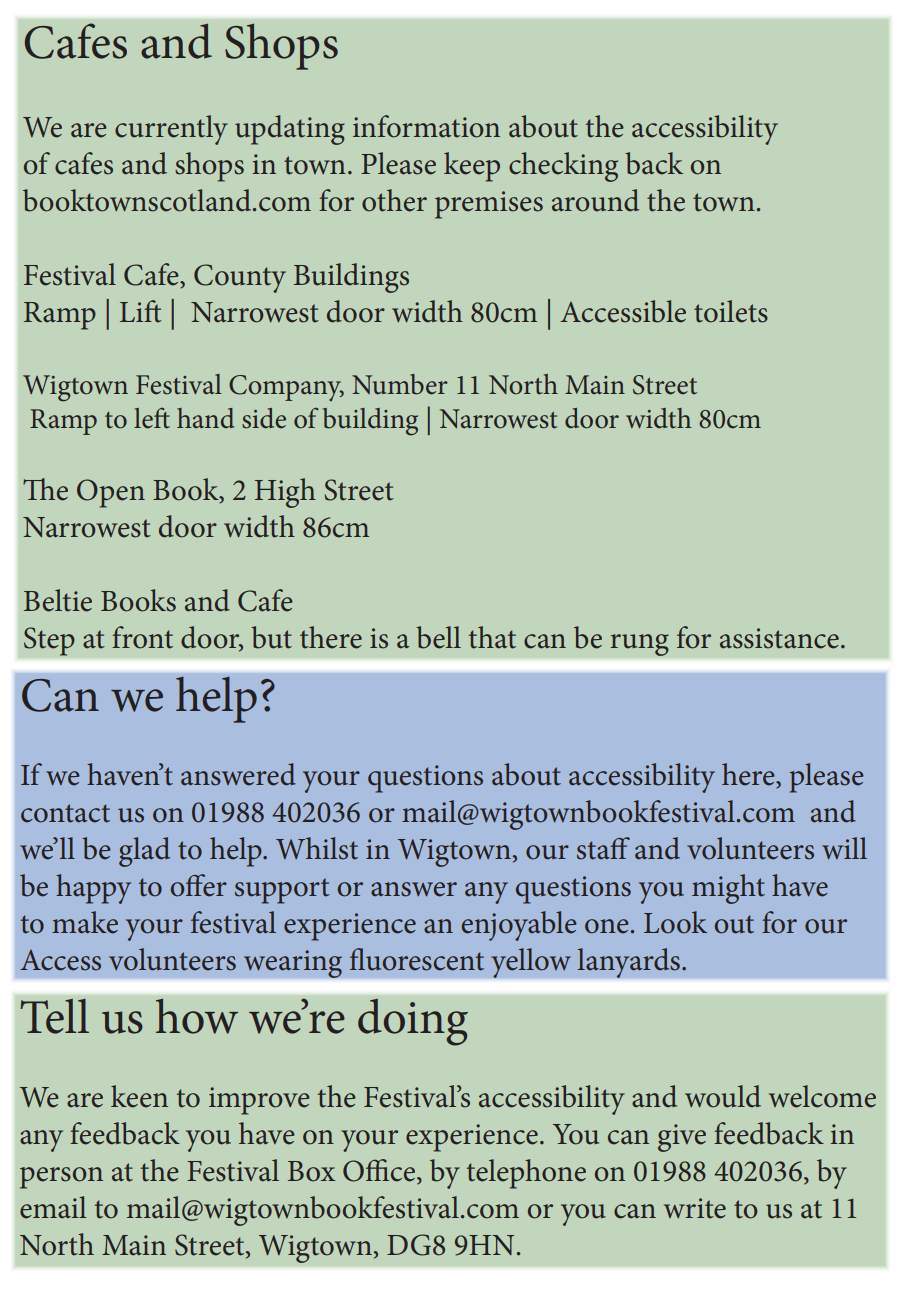  Describe the element at coordinates (595, 200) in the page. I see `around` at that location.
